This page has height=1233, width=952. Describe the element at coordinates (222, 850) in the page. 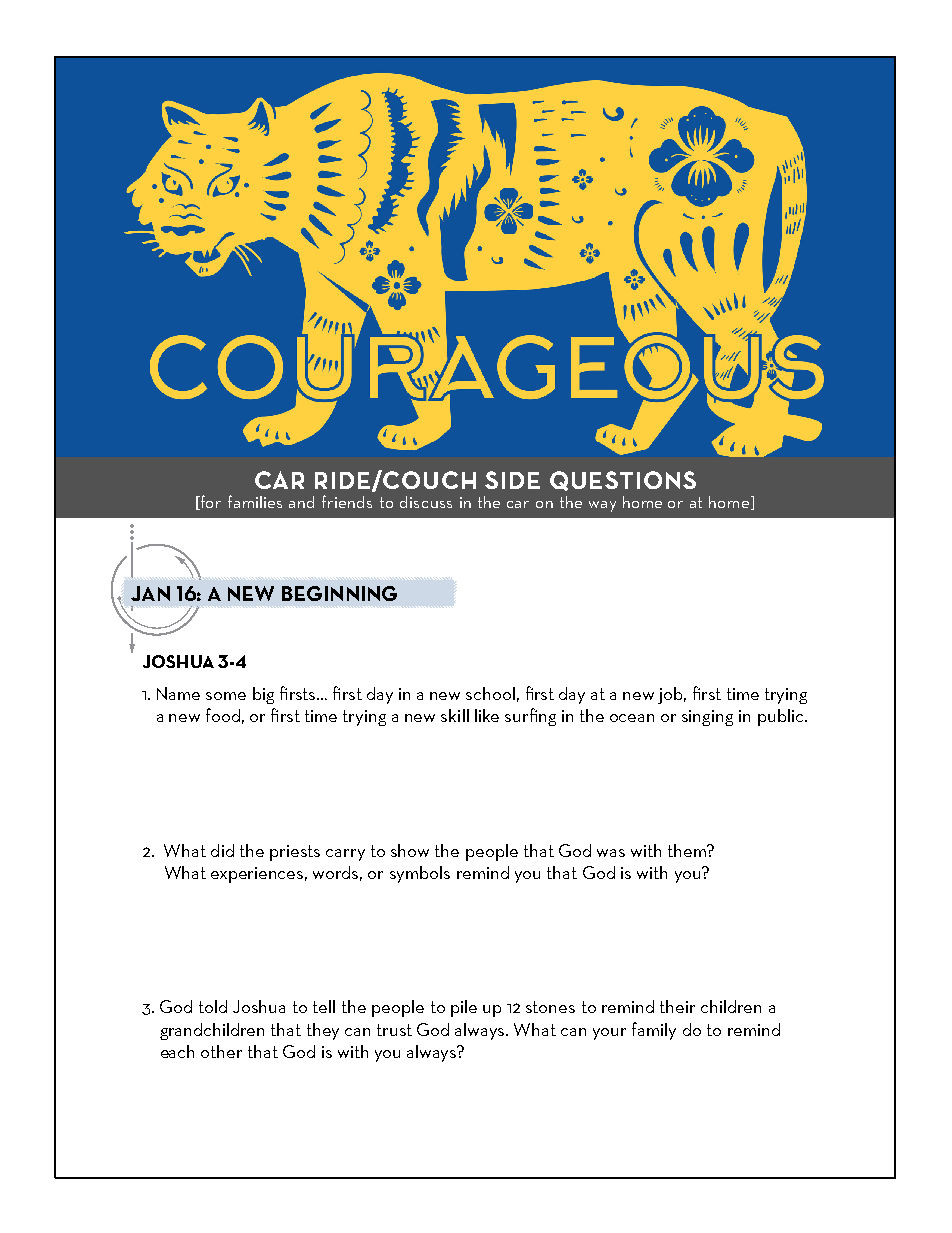

I see `did` at that location.
